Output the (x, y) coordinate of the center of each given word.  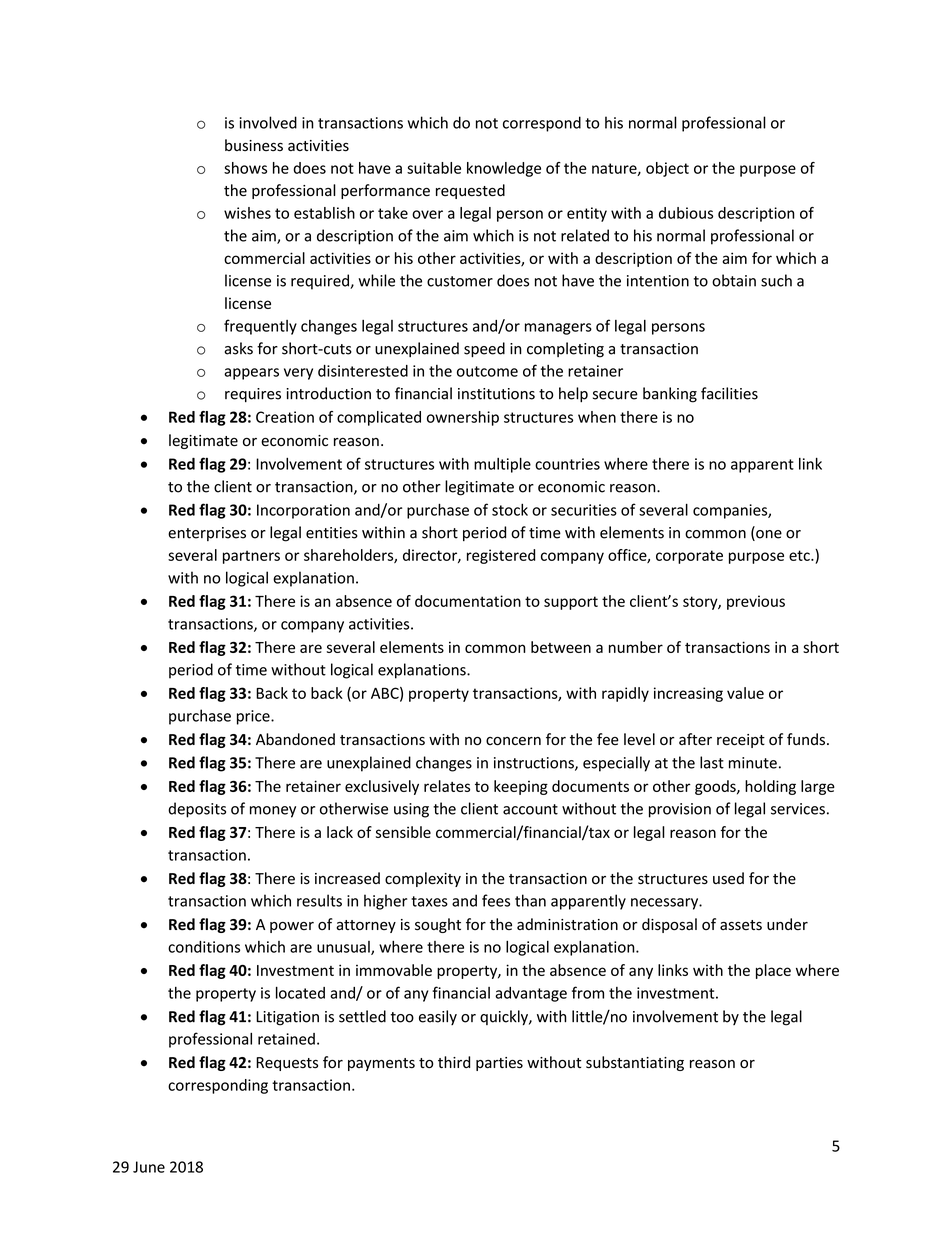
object (667, 169)
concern (513, 741)
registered (501, 556)
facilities (729, 393)
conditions (204, 947)
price (254, 717)
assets (741, 925)
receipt (741, 741)
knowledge (504, 169)
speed (484, 349)
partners (251, 557)
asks (238, 348)
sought (438, 925)
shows (245, 168)
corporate (689, 557)
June (149, 1167)
